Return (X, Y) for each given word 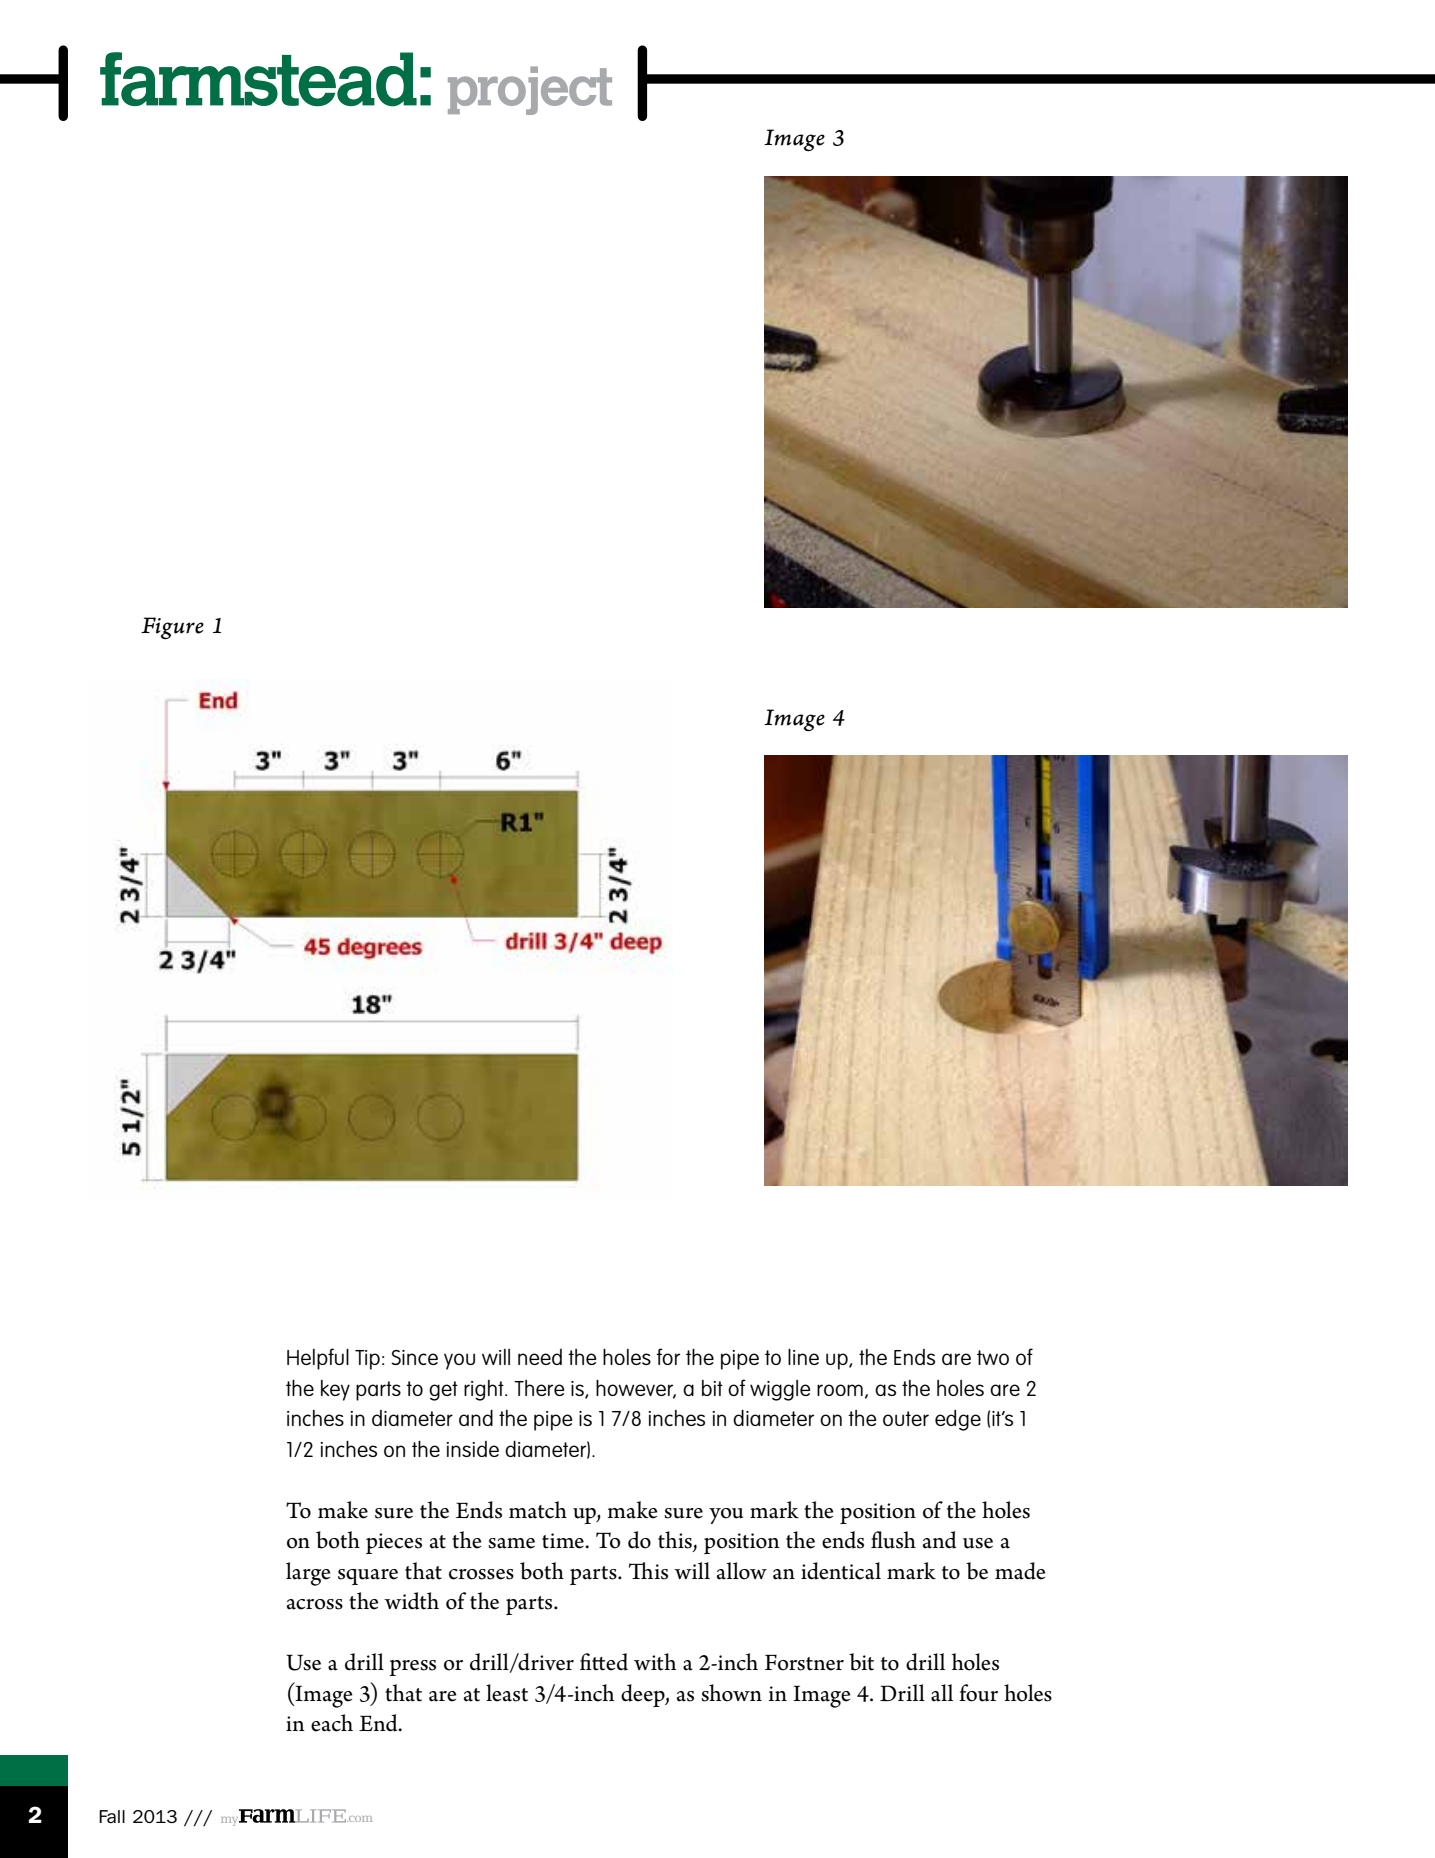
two (993, 1357)
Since (414, 1357)
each (332, 1723)
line (803, 1356)
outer (906, 1418)
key (335, 1390)
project (530, 90)
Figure (172, 628)
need (540, 1357)
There (539, 1388)
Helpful (318, 1359)
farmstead (258, 79)
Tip (367, 1360)
